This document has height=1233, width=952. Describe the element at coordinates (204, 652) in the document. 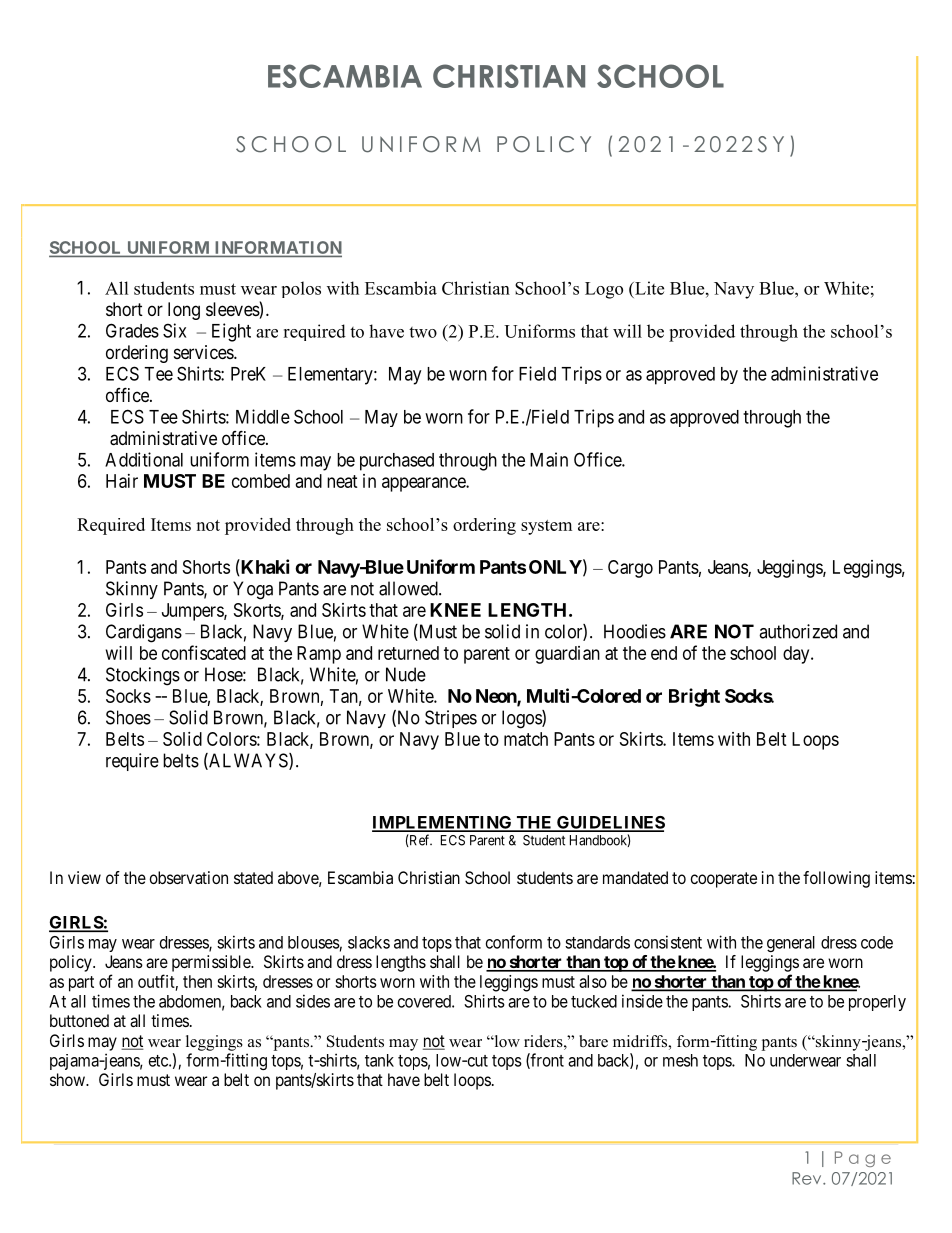

I see `confiscated` at that location.
